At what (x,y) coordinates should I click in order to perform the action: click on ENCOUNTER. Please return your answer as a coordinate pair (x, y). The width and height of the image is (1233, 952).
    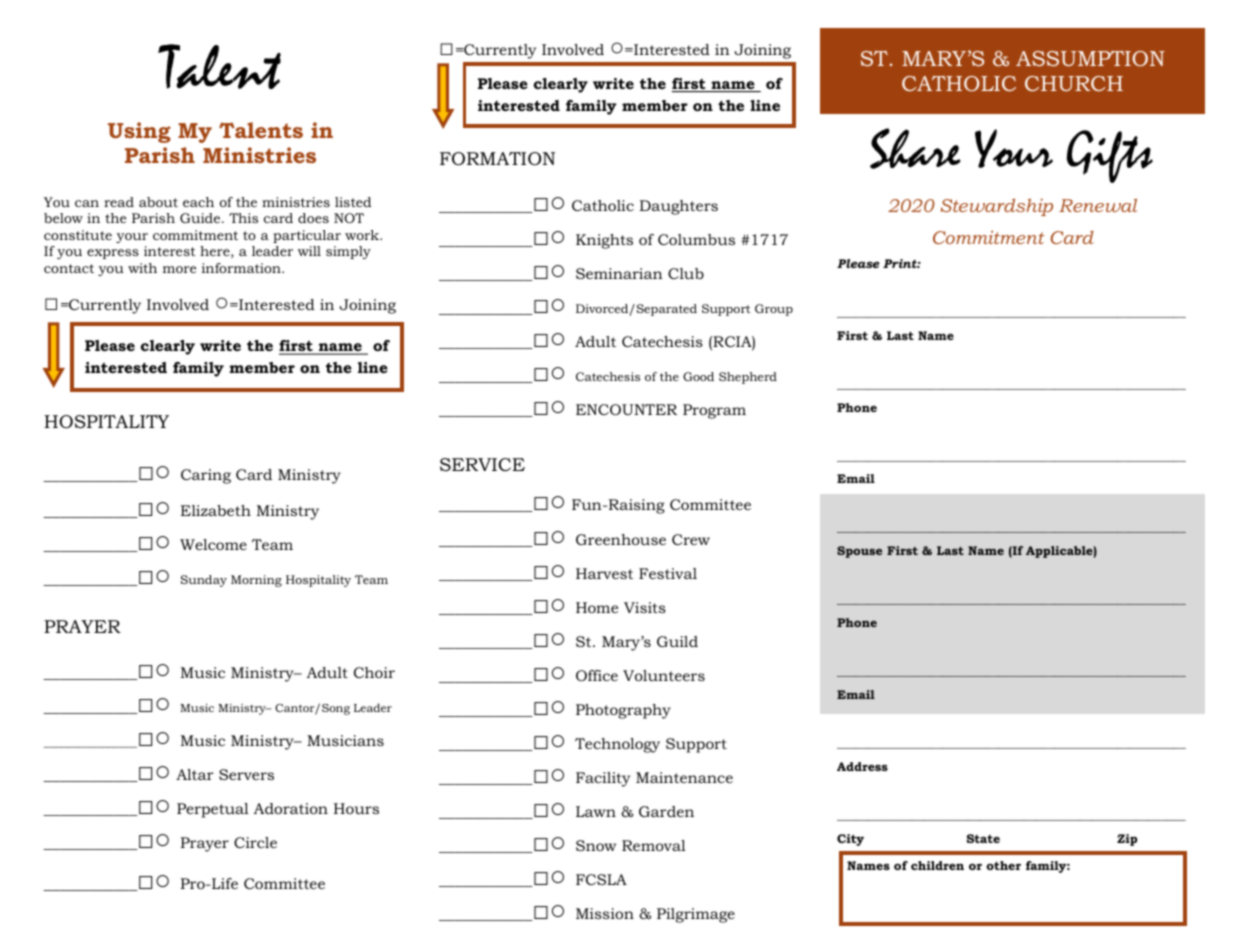
    Looking at the image, I should click on (626, 409).
